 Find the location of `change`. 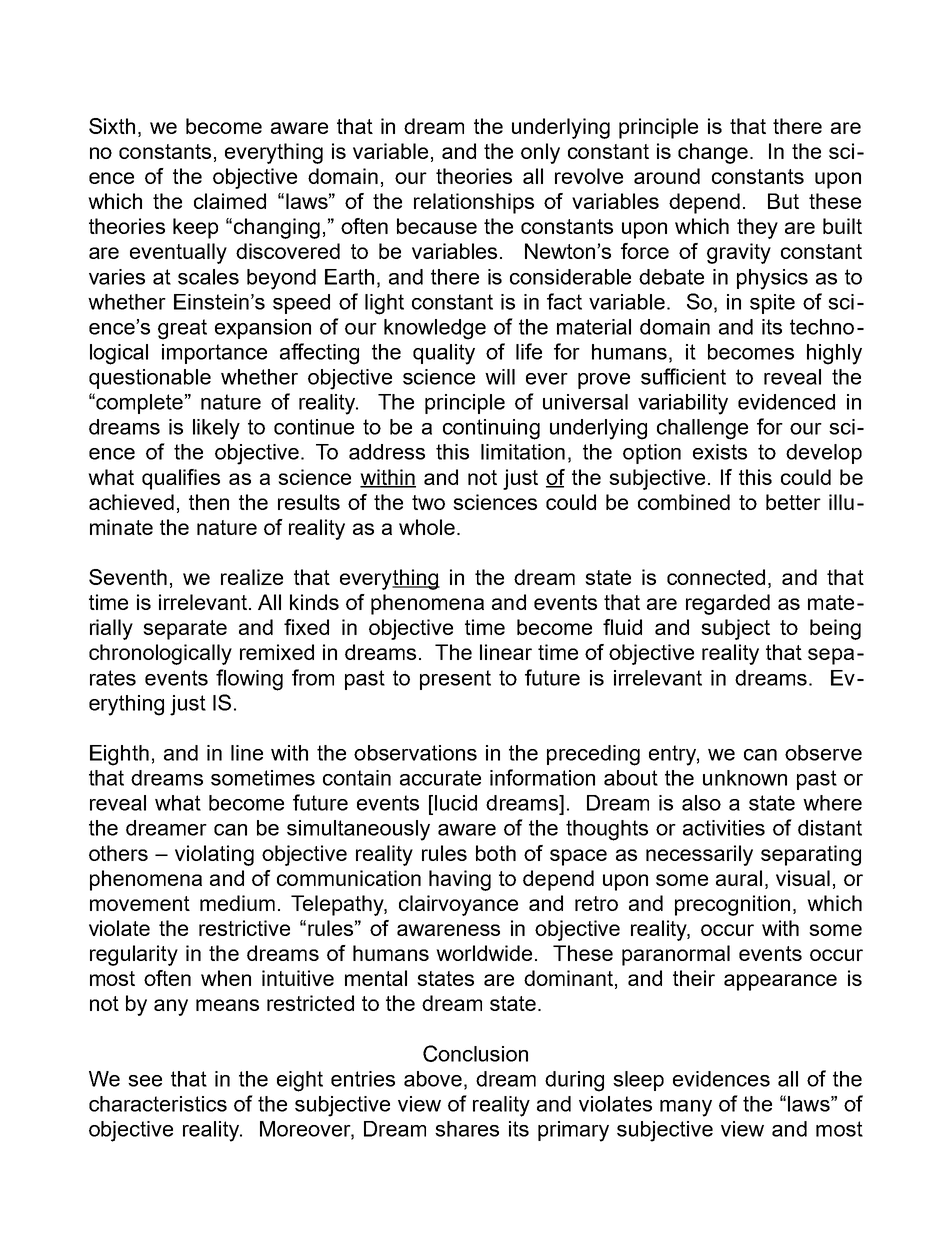

change is located at coordinates (713, 153).
